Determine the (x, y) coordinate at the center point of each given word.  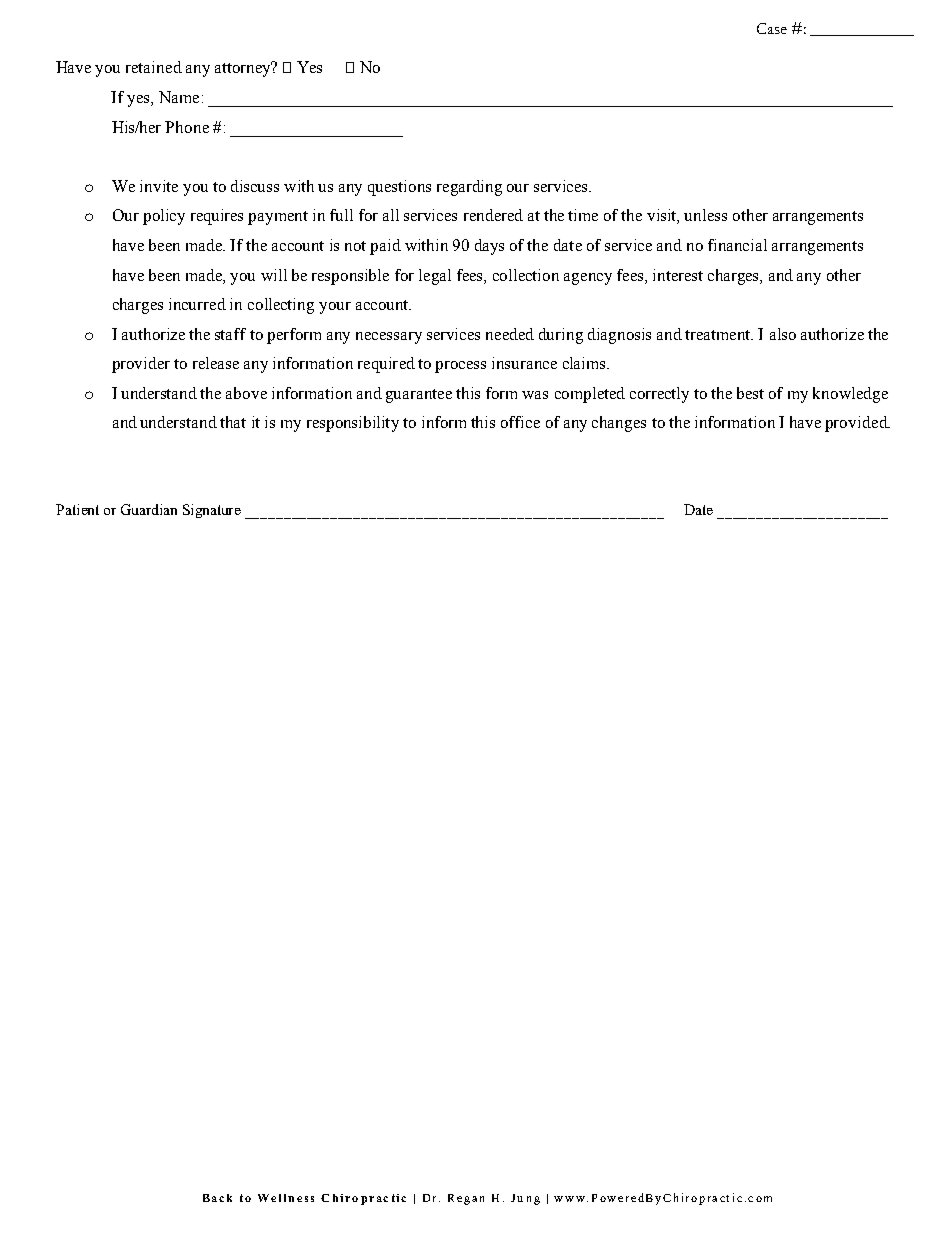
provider (141, 365)
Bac (213, 1198)
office (520, 422)
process (460, 367)
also (783, 334)
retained (154, 67)
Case (772, 28)
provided (857, 424)
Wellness (286, 1198)
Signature (212, 511)
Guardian (149, 509)
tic (399, 1198)
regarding (469, 188)
